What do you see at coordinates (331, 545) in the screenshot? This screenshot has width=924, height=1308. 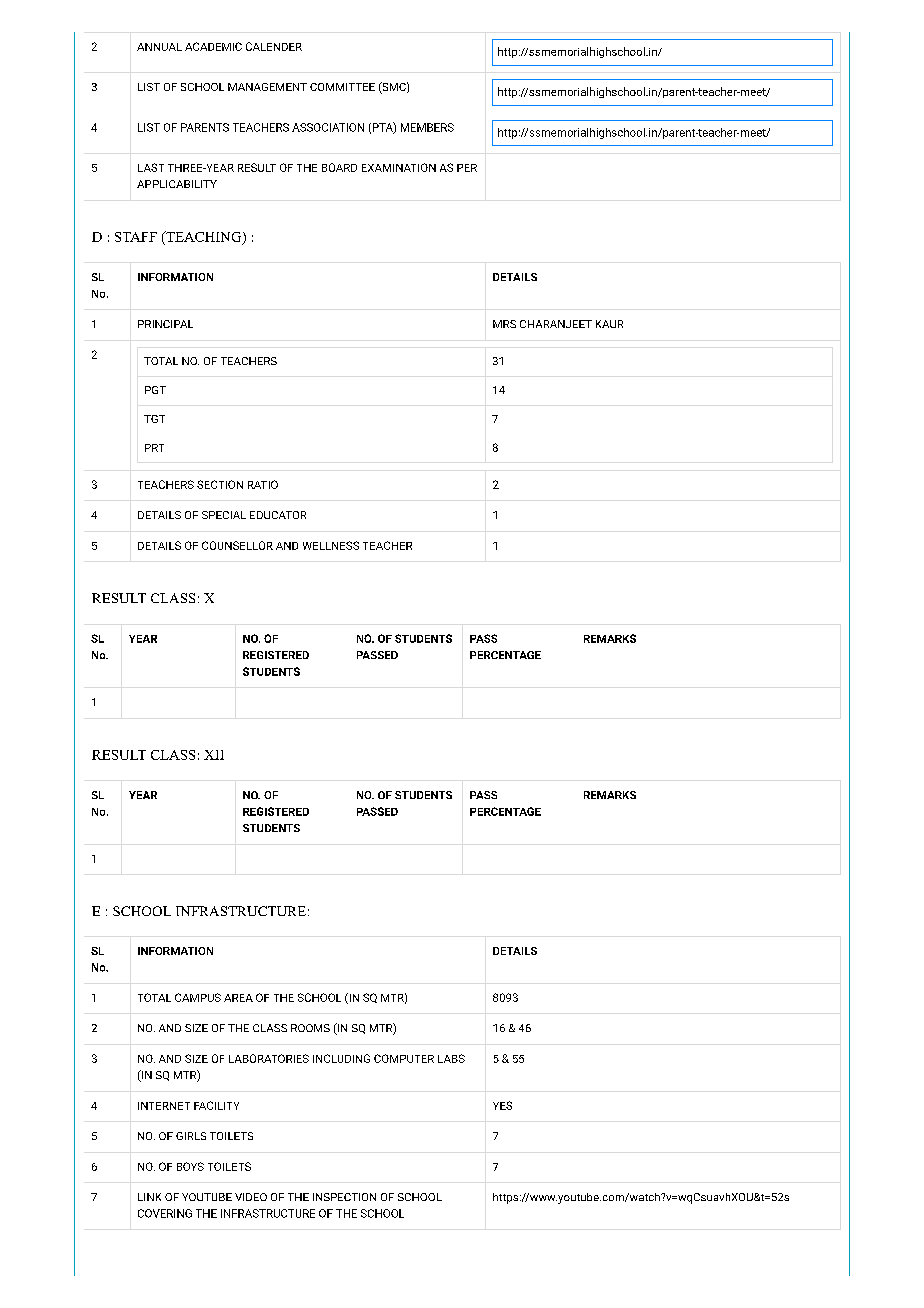 I see `WELLNESS` at bounding box center [331, 545].
